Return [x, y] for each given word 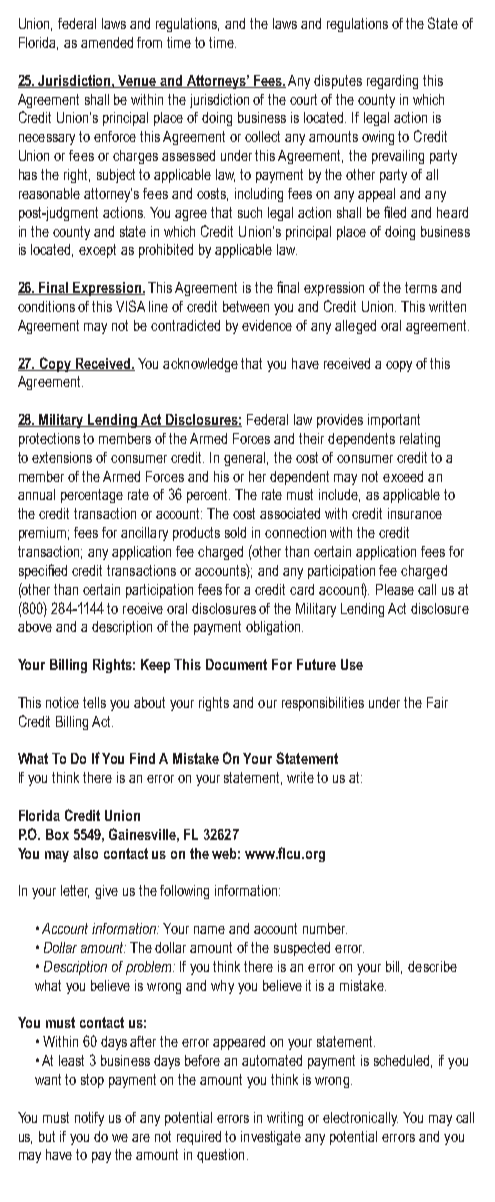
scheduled [403, 1061]
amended [107, 42]
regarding [392, 82]
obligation [274, 628]
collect [262, 136]
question [220, 1156]
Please [395, 589]
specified [43, 571]
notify [89, 1119]
